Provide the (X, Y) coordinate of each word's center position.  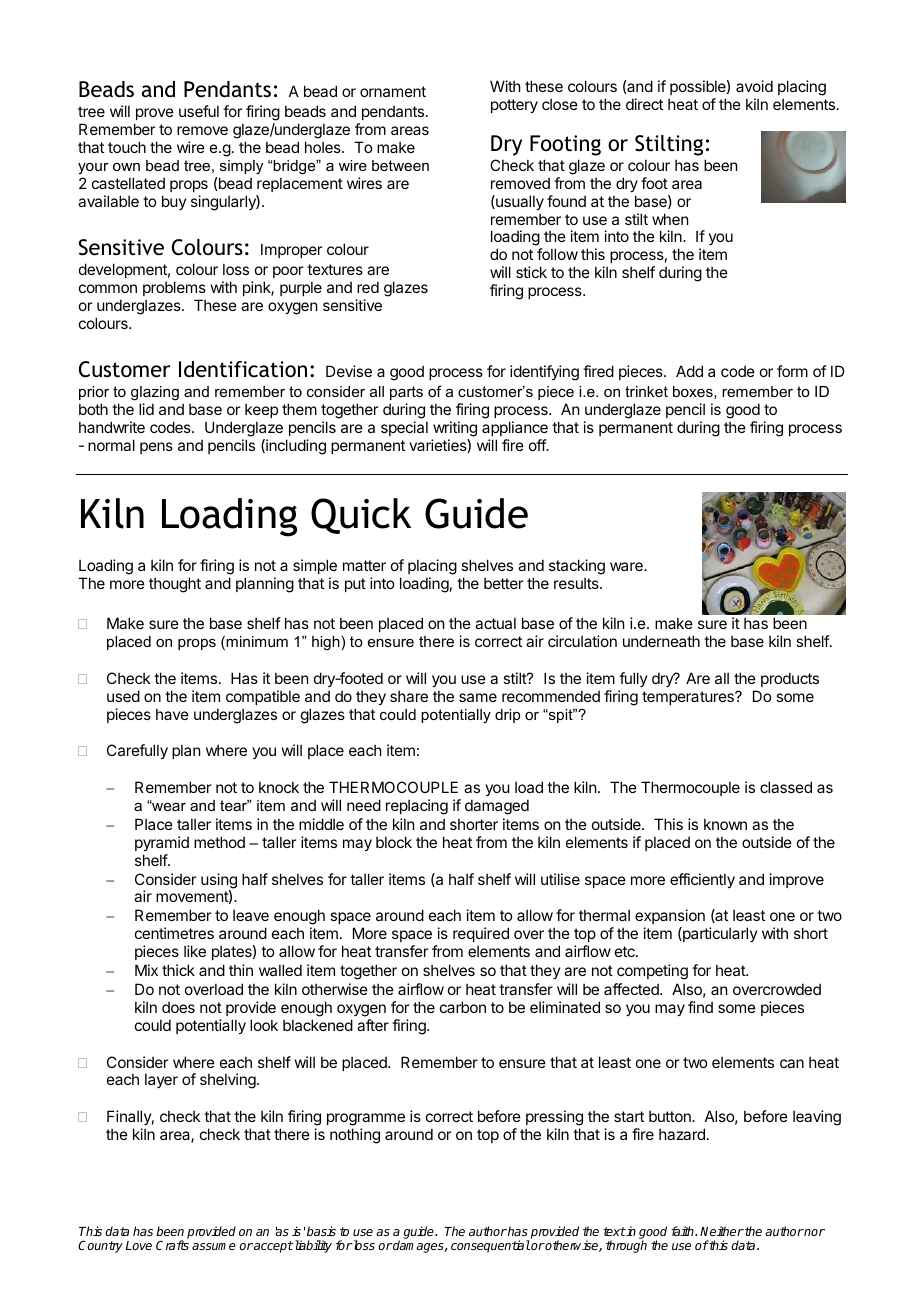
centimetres (174, 933)
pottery (514, 106)
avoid (754, 86)
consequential (490, 1246)
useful (199, 111)
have (172, 714)
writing (455, 429)
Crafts (172, 1245)
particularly (719, 934)
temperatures (689, 698)
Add (689, 371)
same (478, 697)
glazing (155, 393)
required (481, 934)
